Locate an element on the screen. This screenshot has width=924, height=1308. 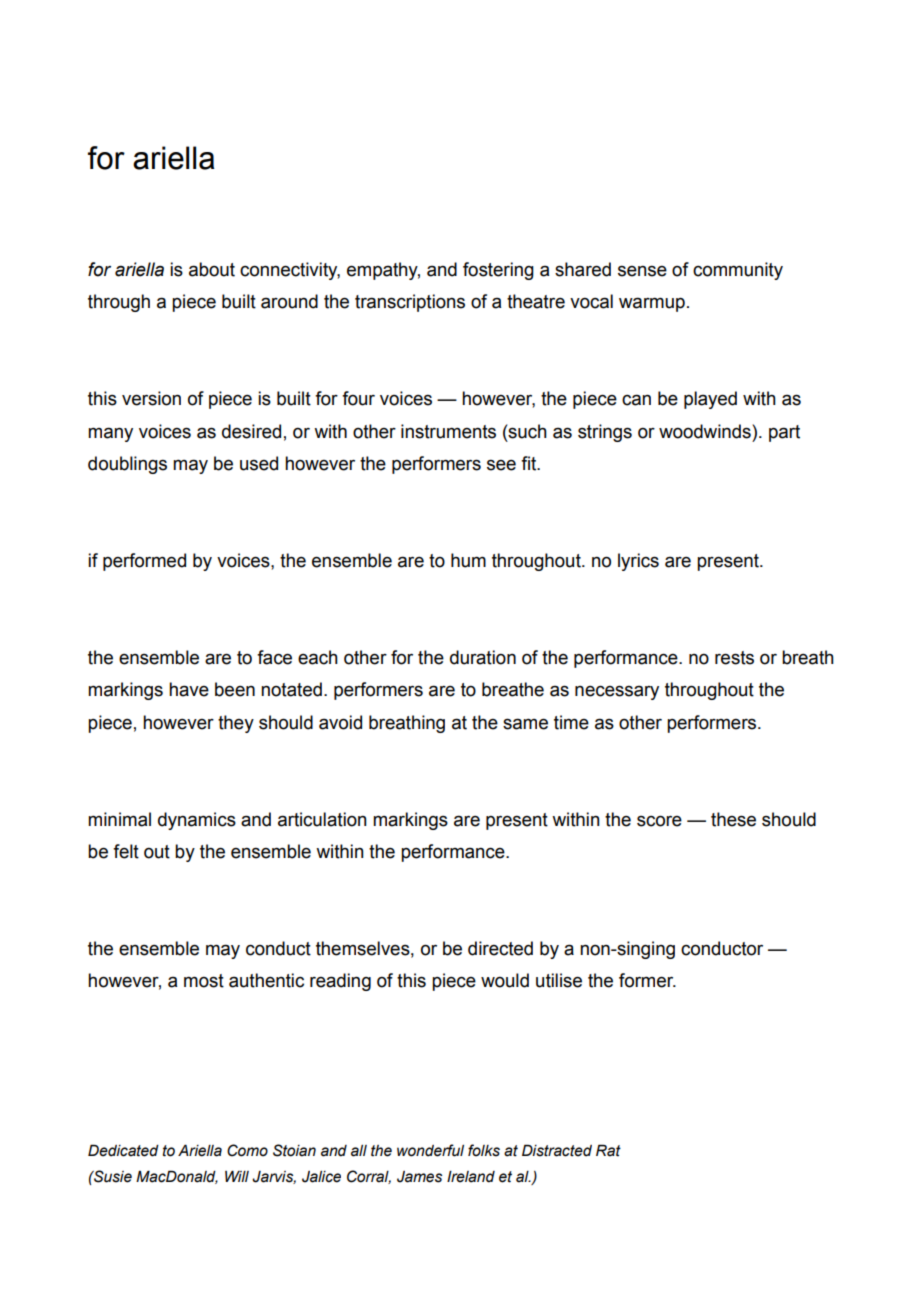
Como is located at coordinates (247, 1150).
